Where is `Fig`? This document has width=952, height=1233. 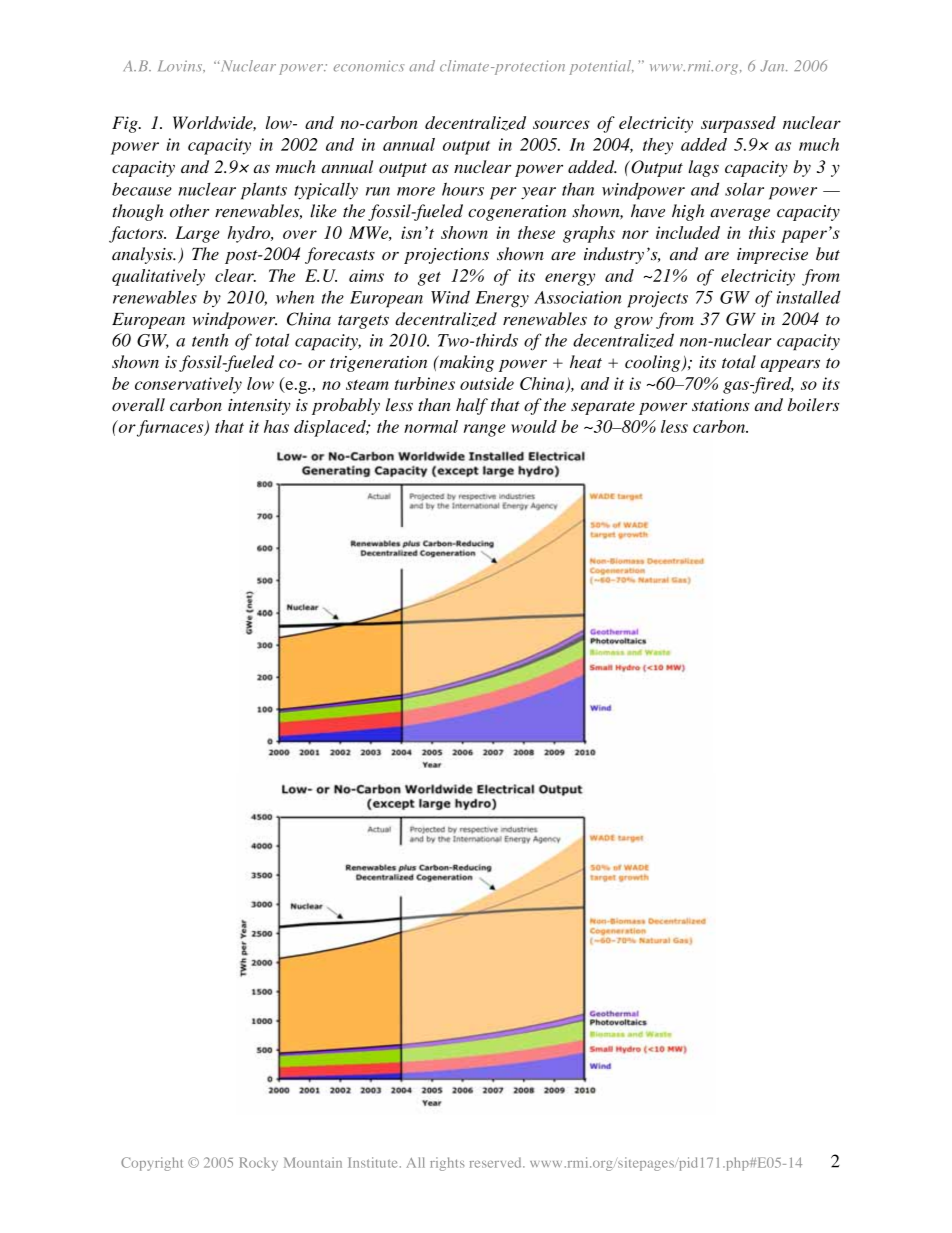
Fig is located at coordinates (126, 124).
